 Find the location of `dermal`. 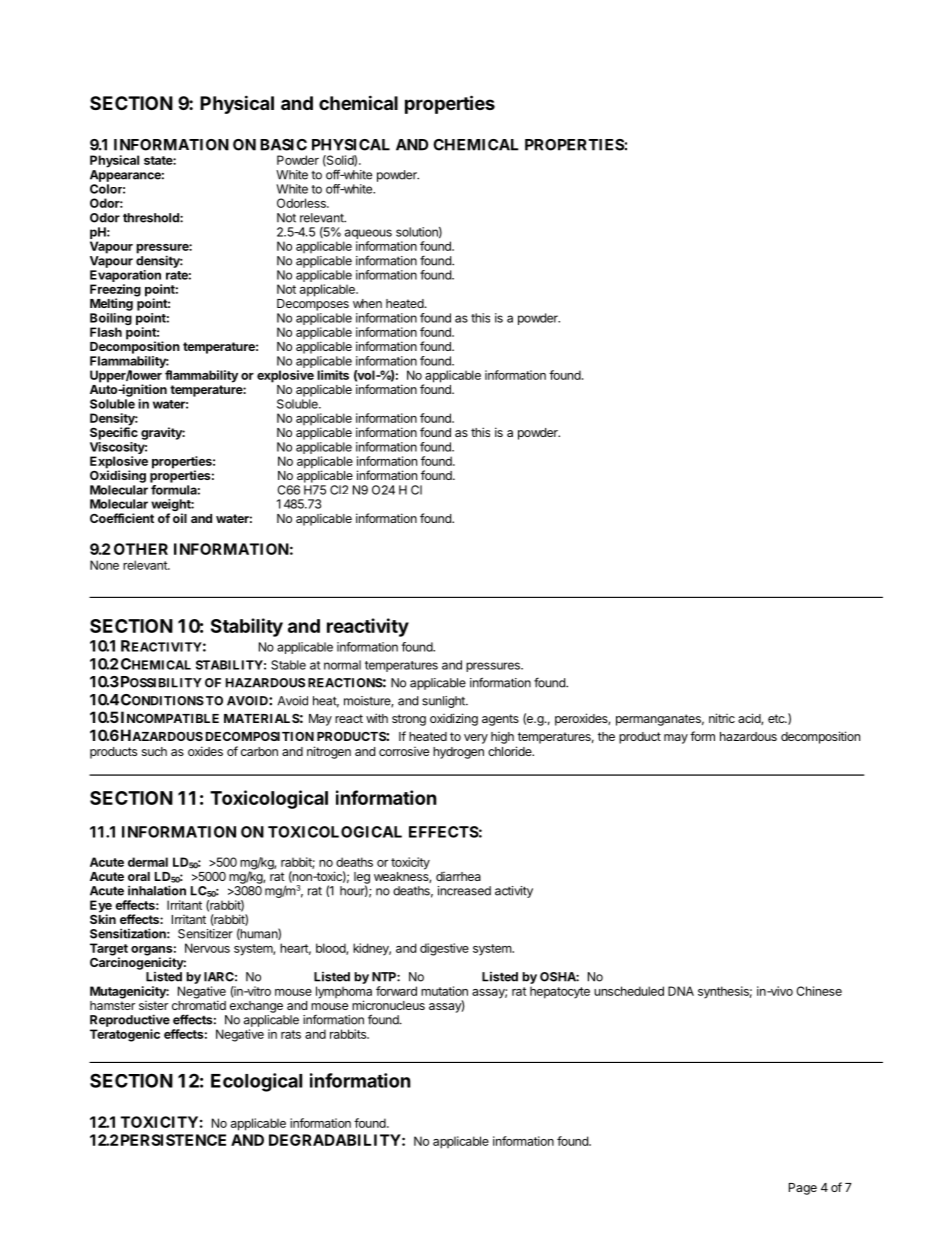

dermal is located at coordinates (148, 862).
